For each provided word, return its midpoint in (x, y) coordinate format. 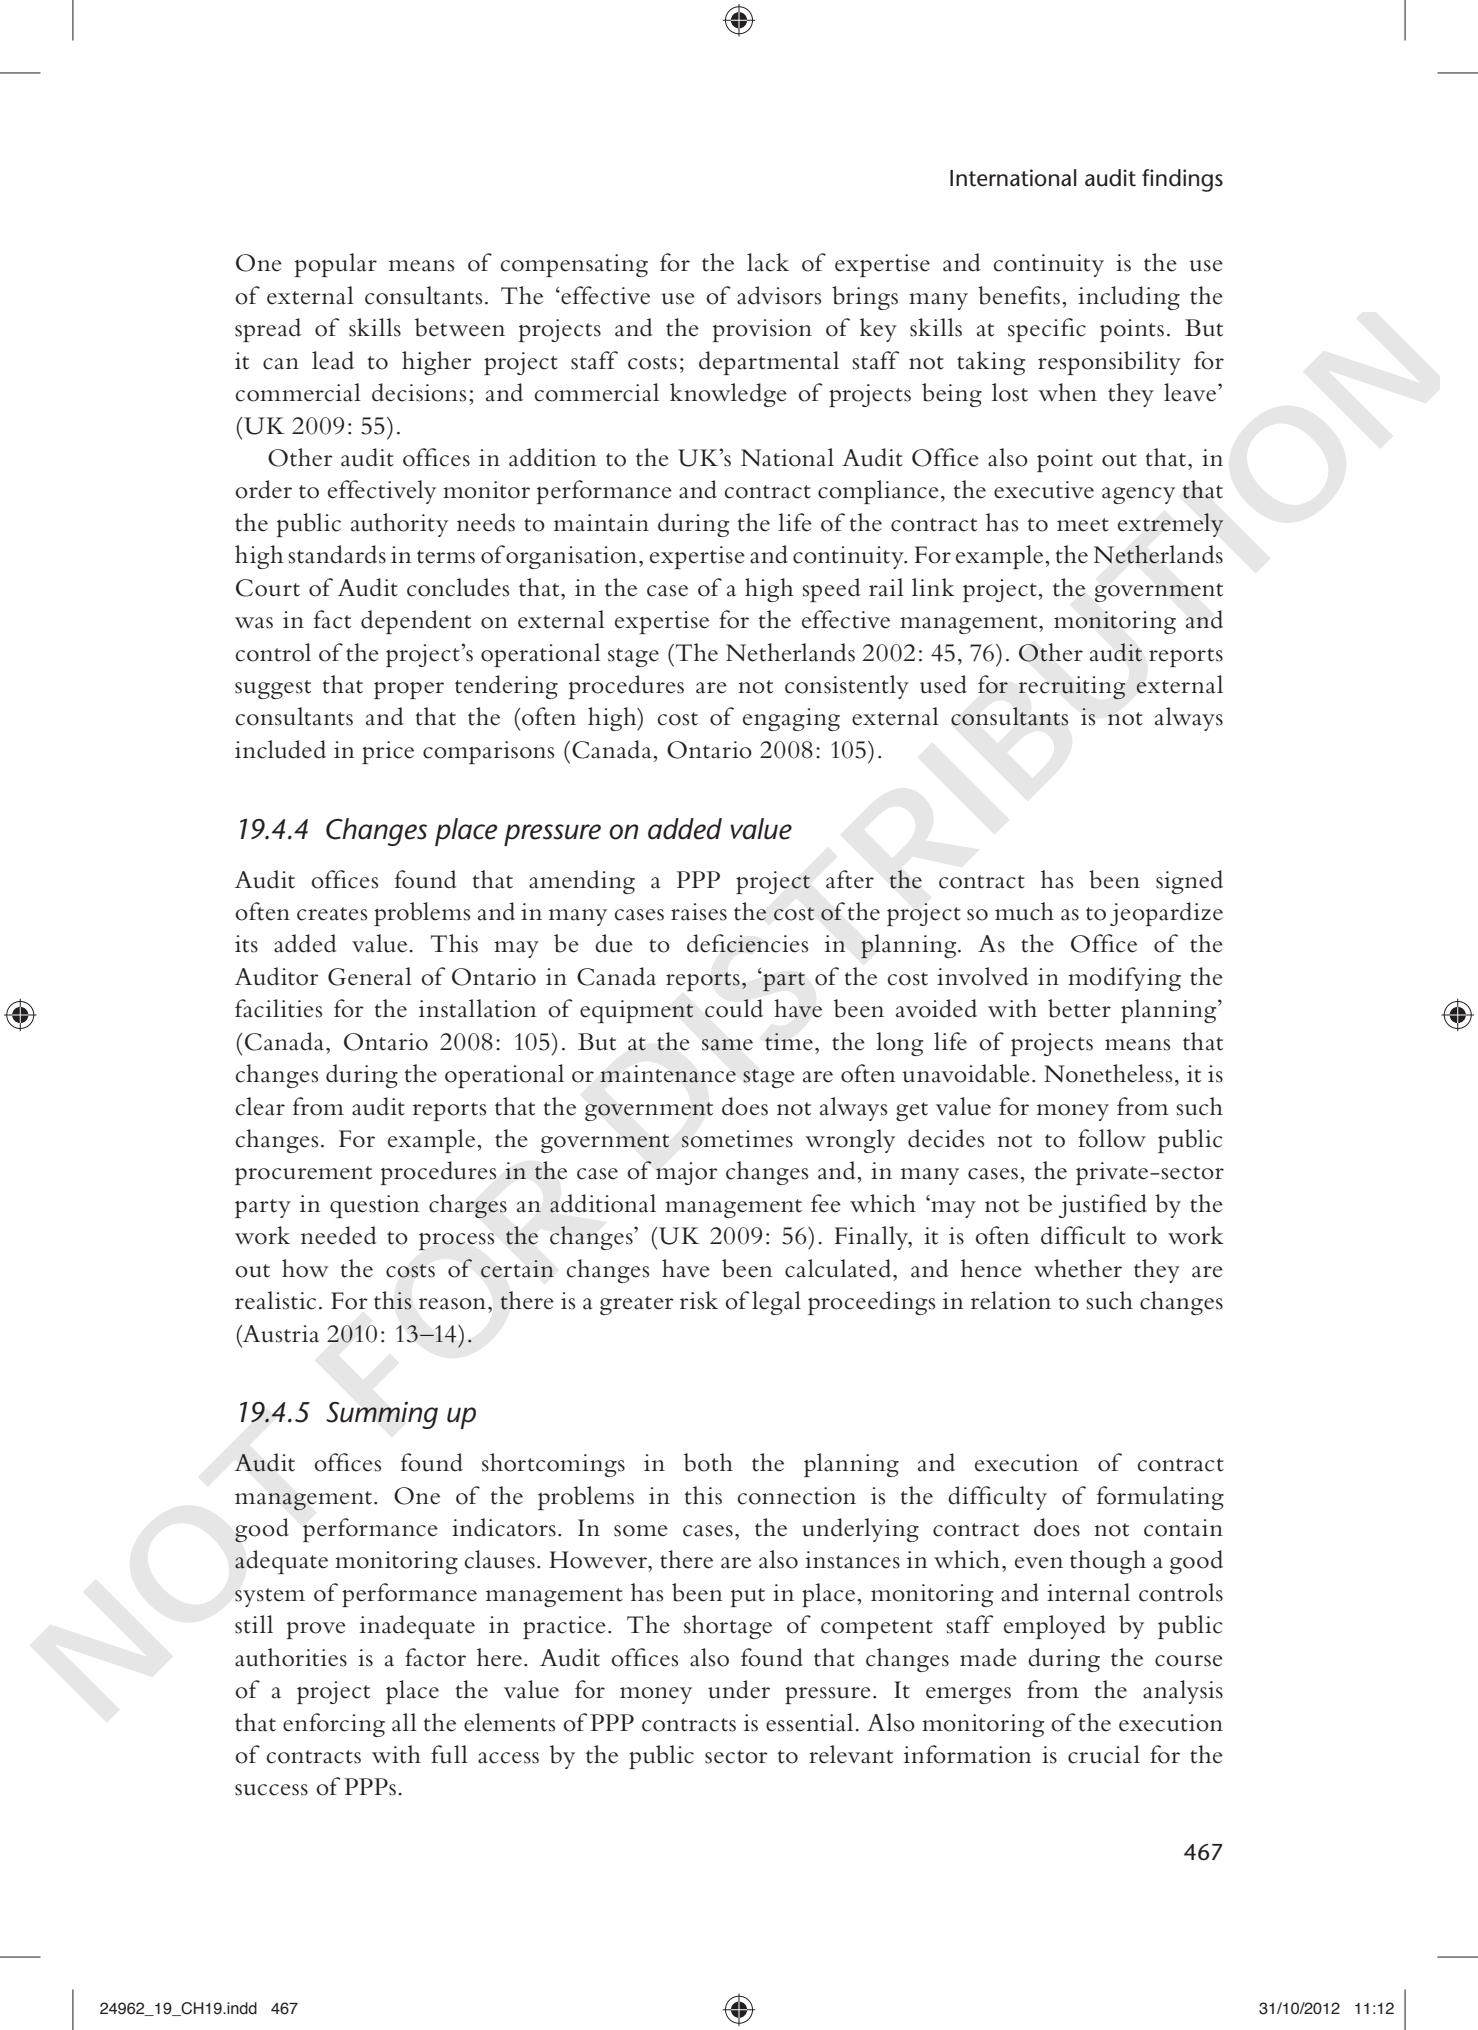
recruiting (1072, 688)
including (1129, 298)
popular (335, 265)
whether (1078, 1268)
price (388, 752)
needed (339, 1235)
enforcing (334, 1725)
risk (699, 1300)
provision (762, 330)
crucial (1104, 1754)
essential (811, 1722)
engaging (791, 719)
